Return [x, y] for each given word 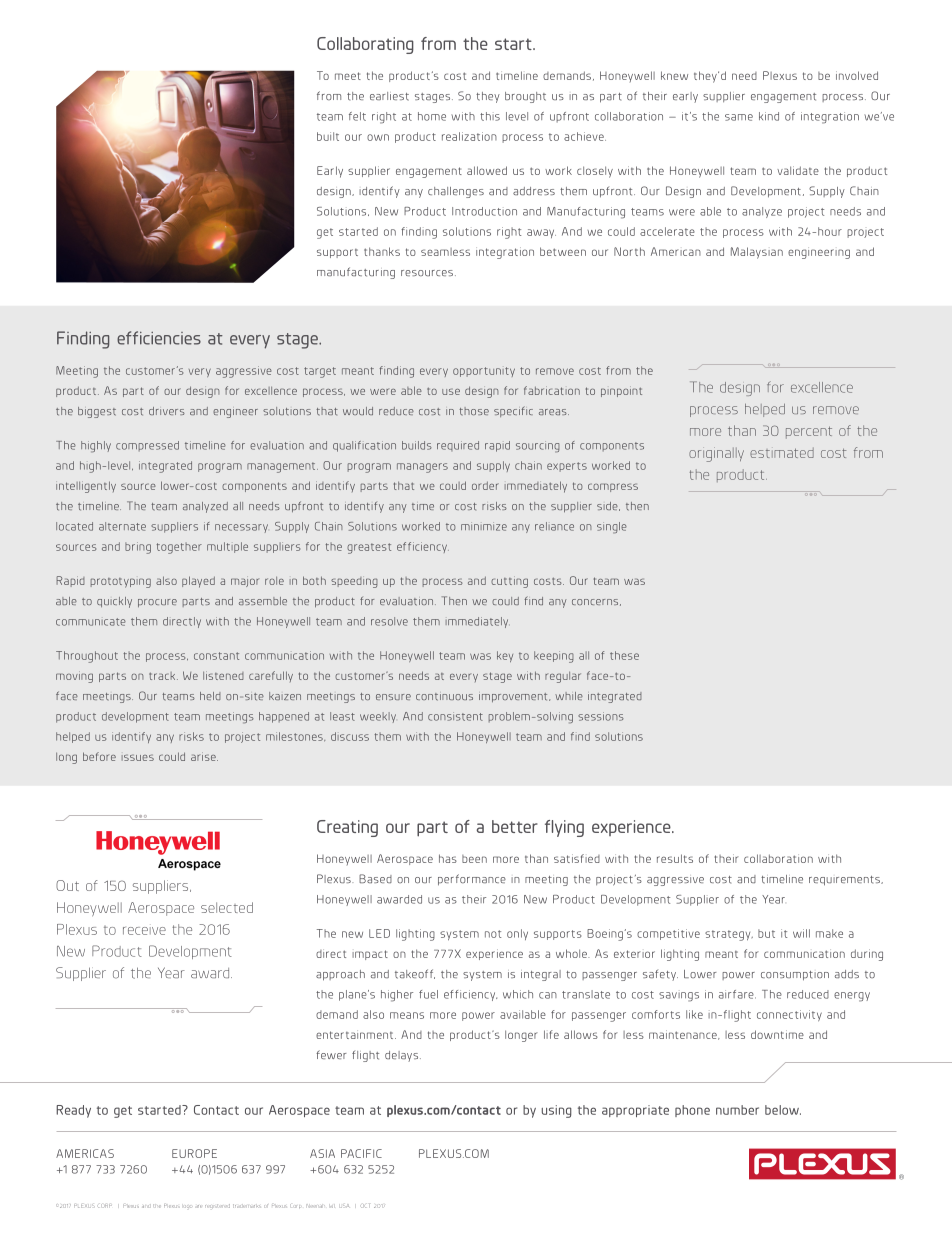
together [179, 548]
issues [138, 757]
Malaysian [757, 253]
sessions [601, 716]
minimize [484, 526]
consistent [455, 716]
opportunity [484, 372]
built [328, 136]
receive [144, 931]
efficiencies [159, 338]
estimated [782, 453]
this [490, 116]
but [766, 933]
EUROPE [194, 1153]
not [493, 934]
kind [769, 116]
